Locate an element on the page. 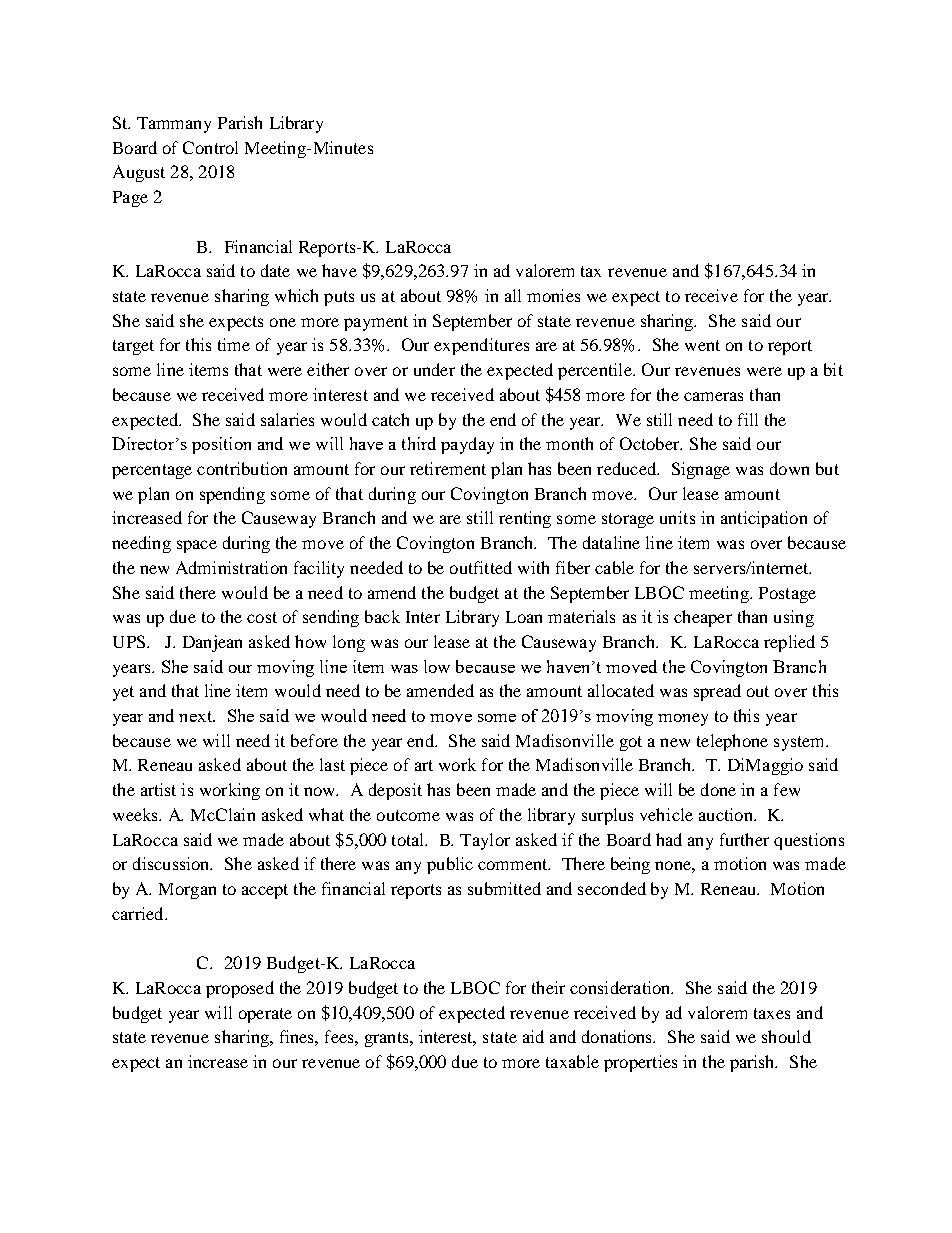  went is located at coordinates (702, 345).
